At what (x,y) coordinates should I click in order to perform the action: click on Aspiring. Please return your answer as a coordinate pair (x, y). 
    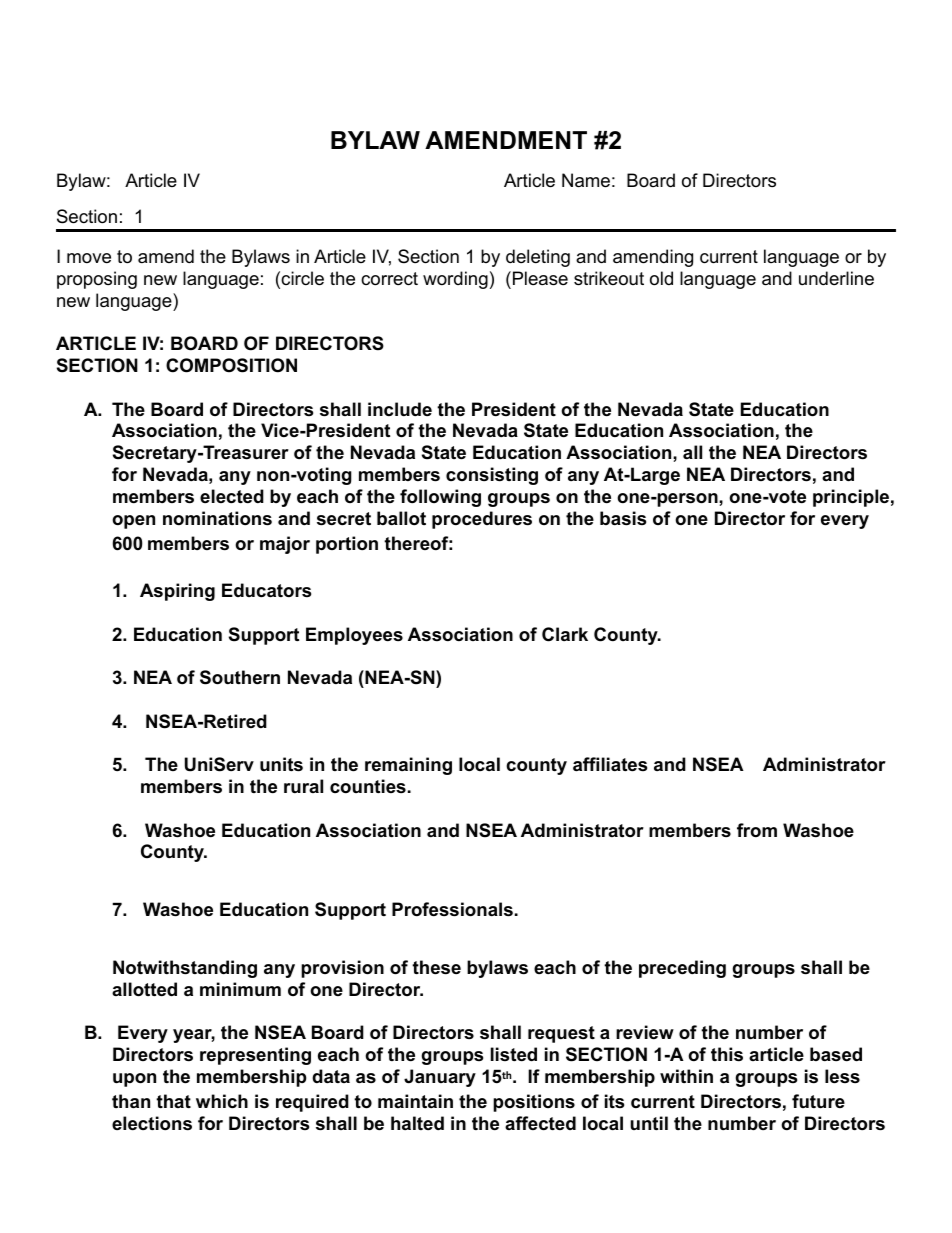
    Looking at the image, I should click on (177, 592).
